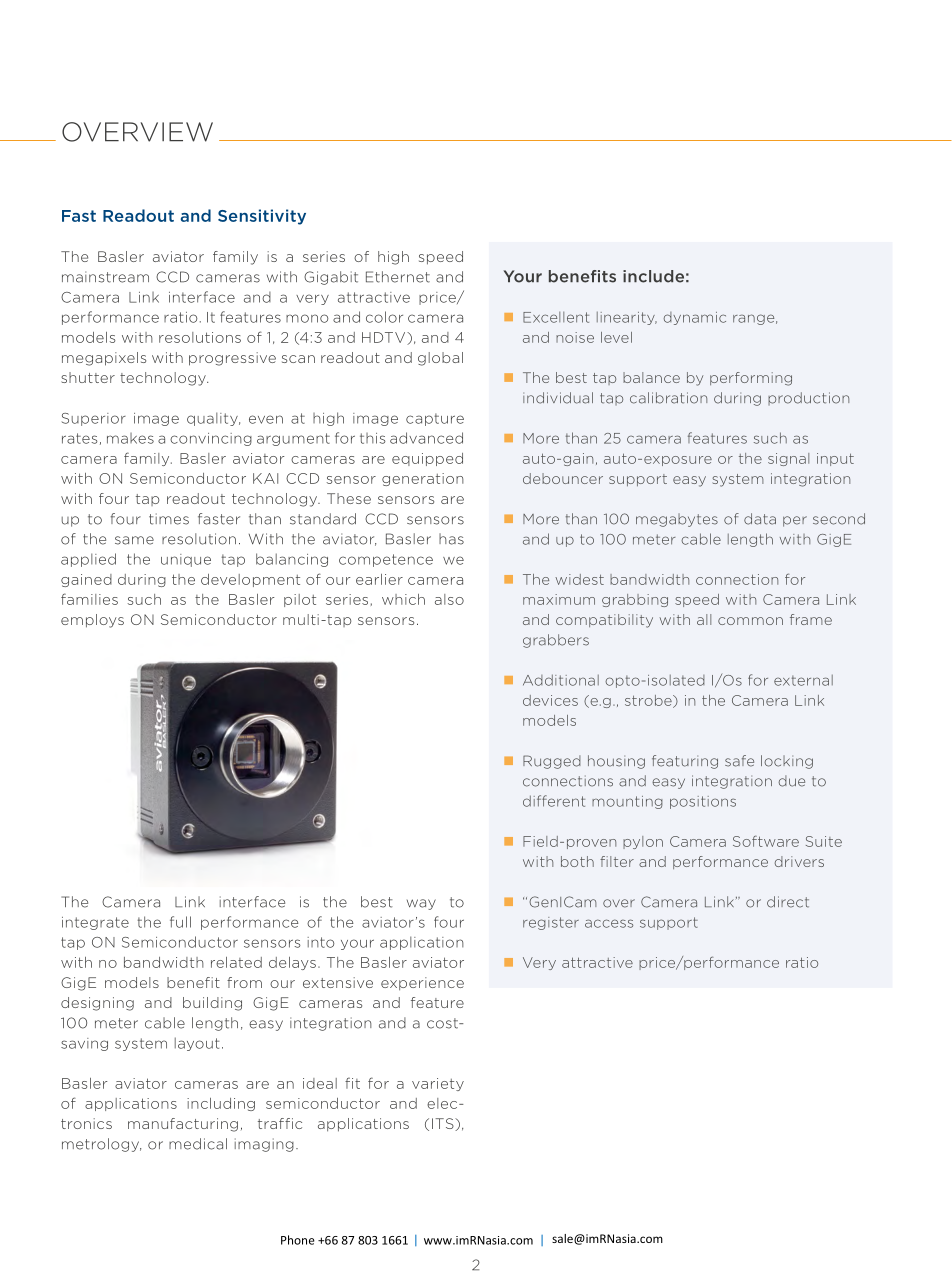 Image resolution: width=952 pixels, height=1286 pixels. I want to click on devices, so click(550, 700).
